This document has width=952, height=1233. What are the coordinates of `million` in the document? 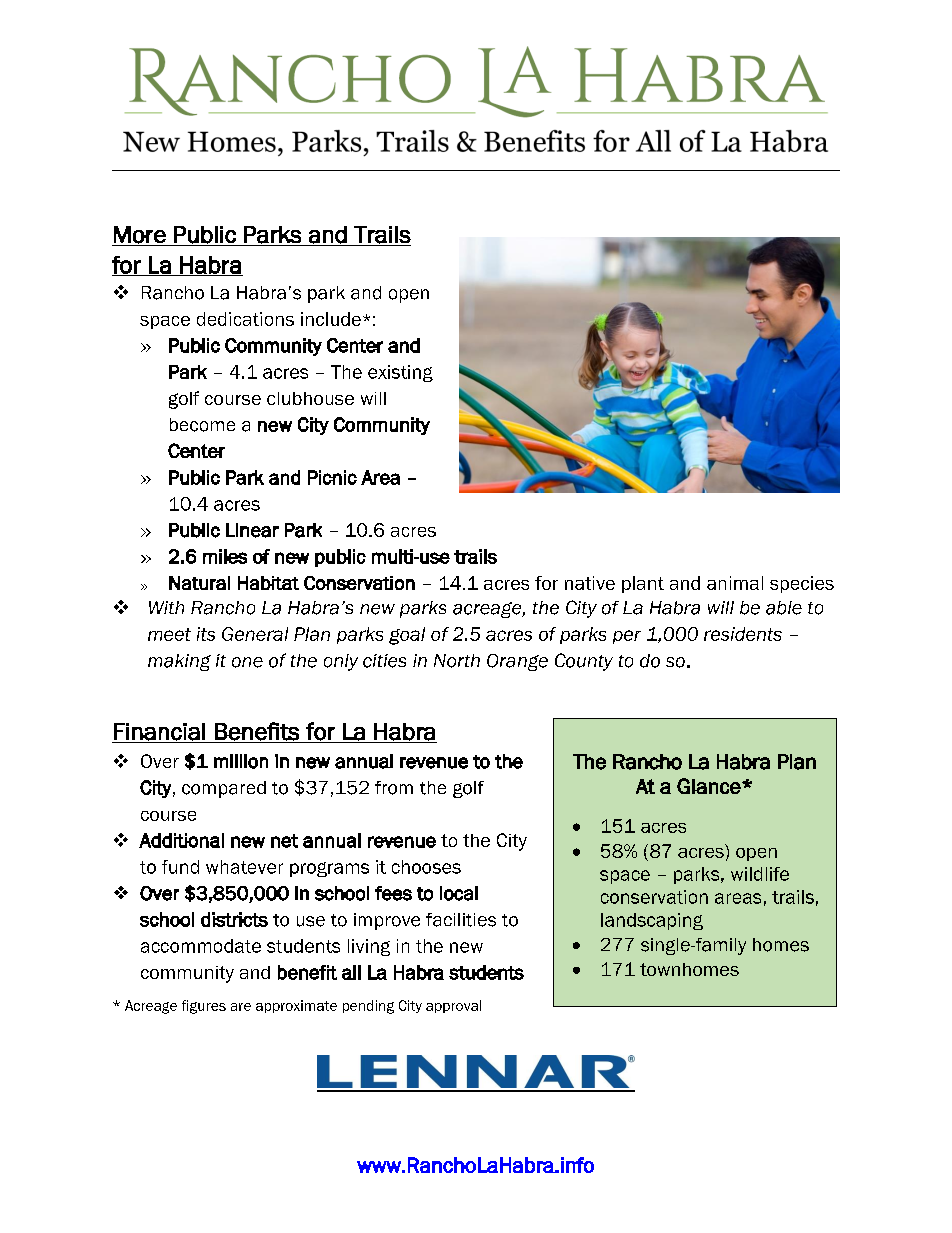 It's located at (241, 761).
